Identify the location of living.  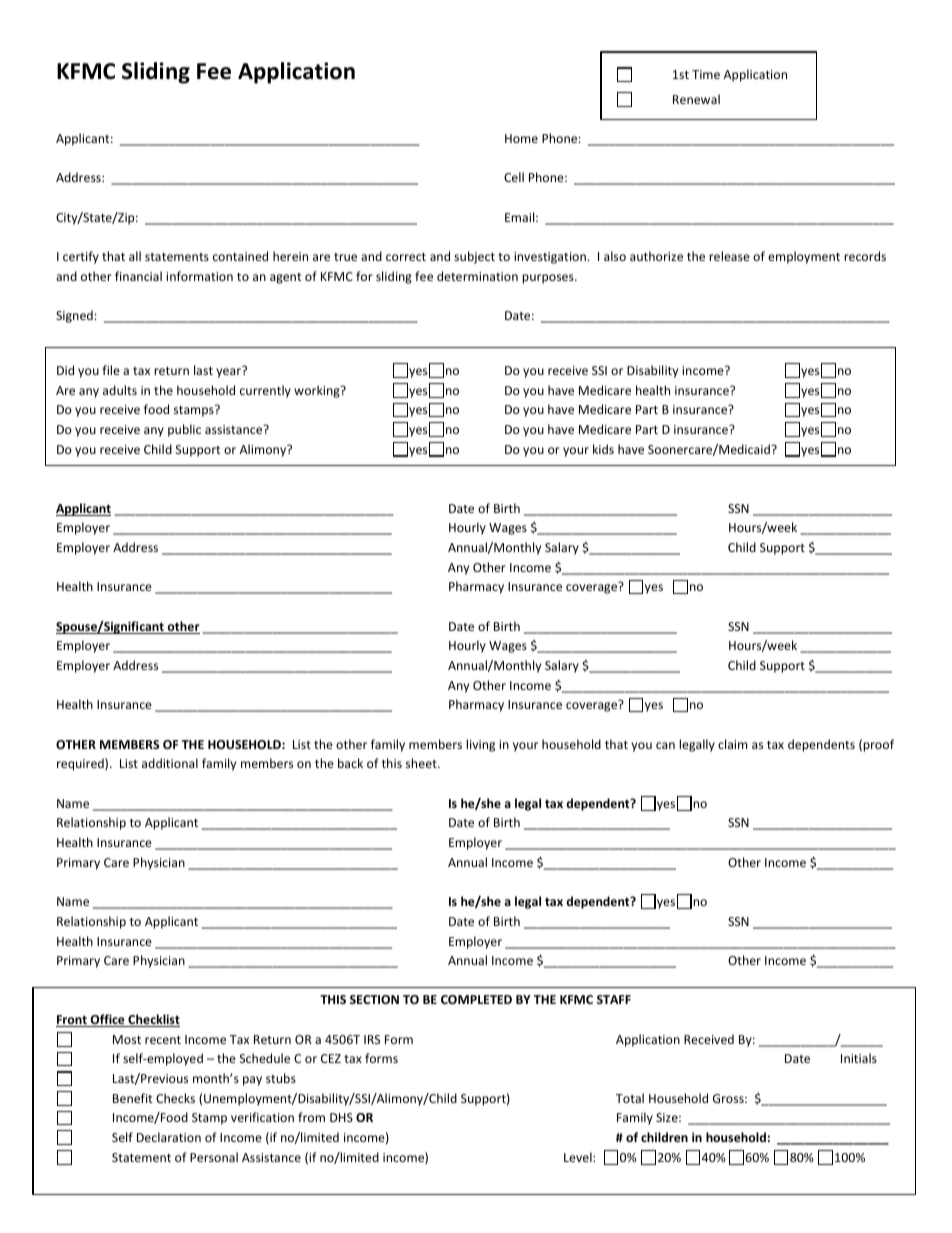
(480, 745).
